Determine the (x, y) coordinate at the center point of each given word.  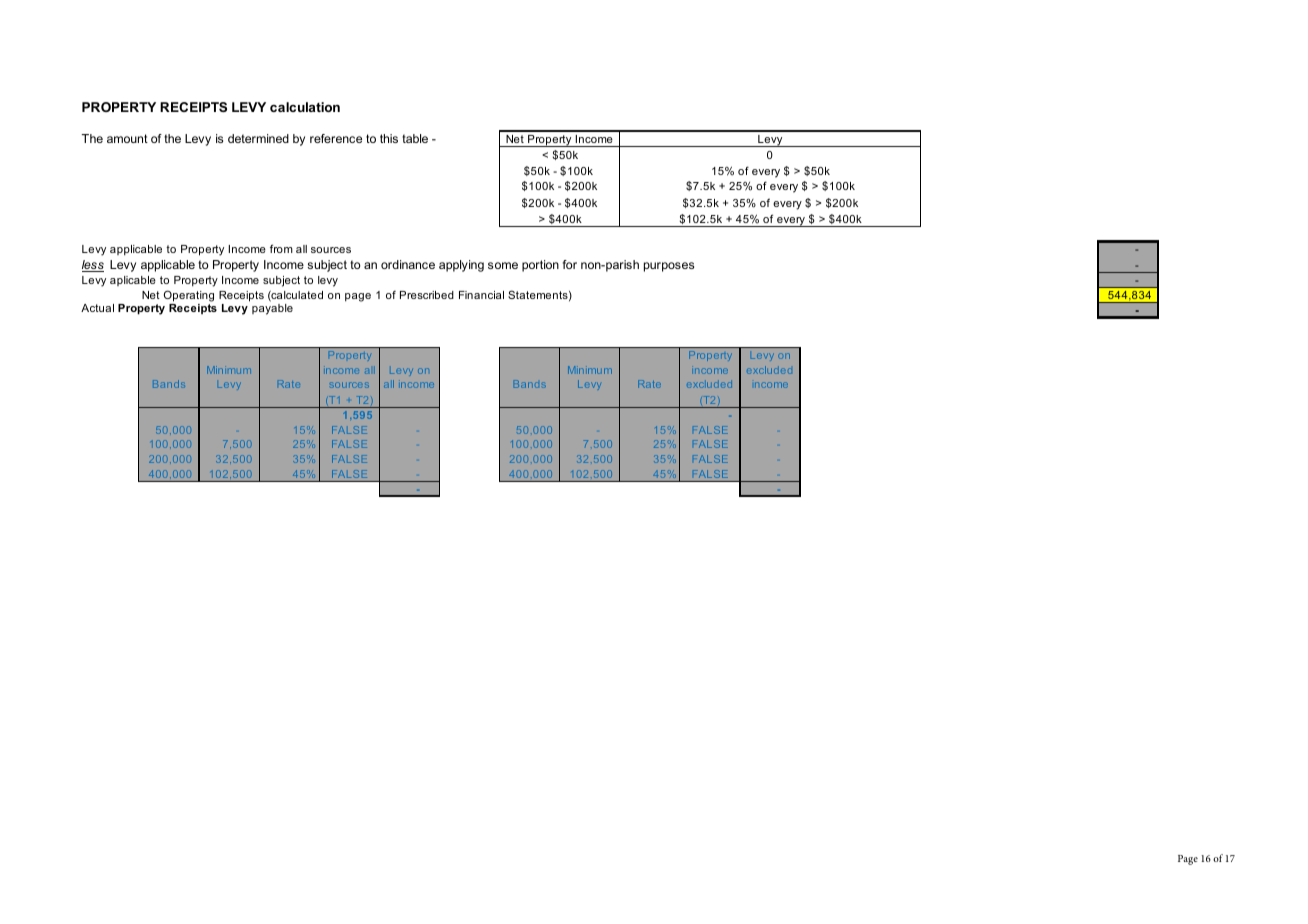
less (93, 266)
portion (540, 266)
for (570, 264)
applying (461, 266)
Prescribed (427, 295)
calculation (305, 107)
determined (258, 138)
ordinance (408, 264)
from (281, 248)
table (415, 138)
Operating (189, 296)
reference (336, 138)
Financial (481, 295)
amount (127, 138)
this (389, 138)
